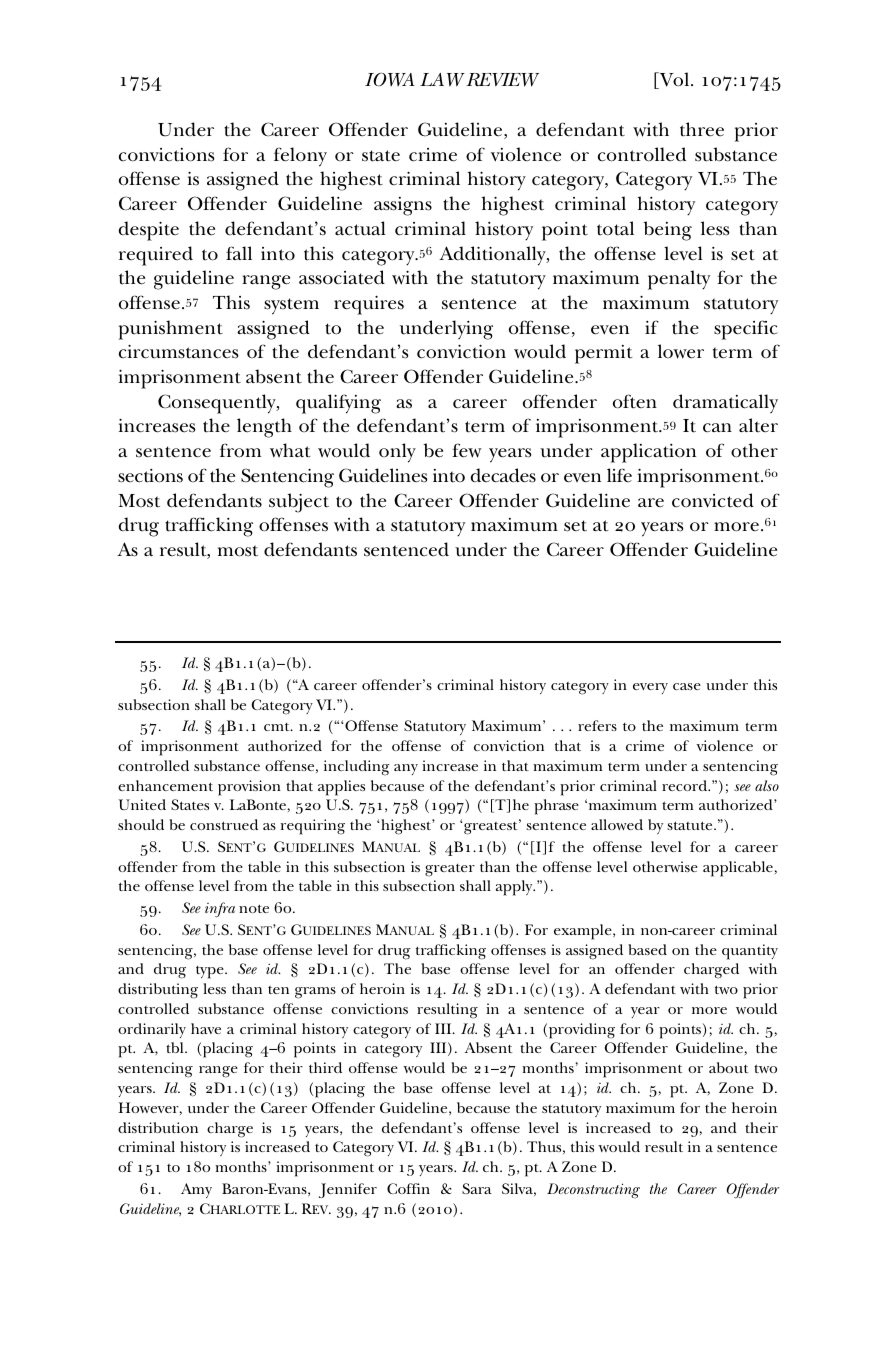 Image resolution: width=896 pixels, height=1346 pixels. What do you see at coordinates (702, 129) in the page?
I see `three` at bounding box center [702, 129].
